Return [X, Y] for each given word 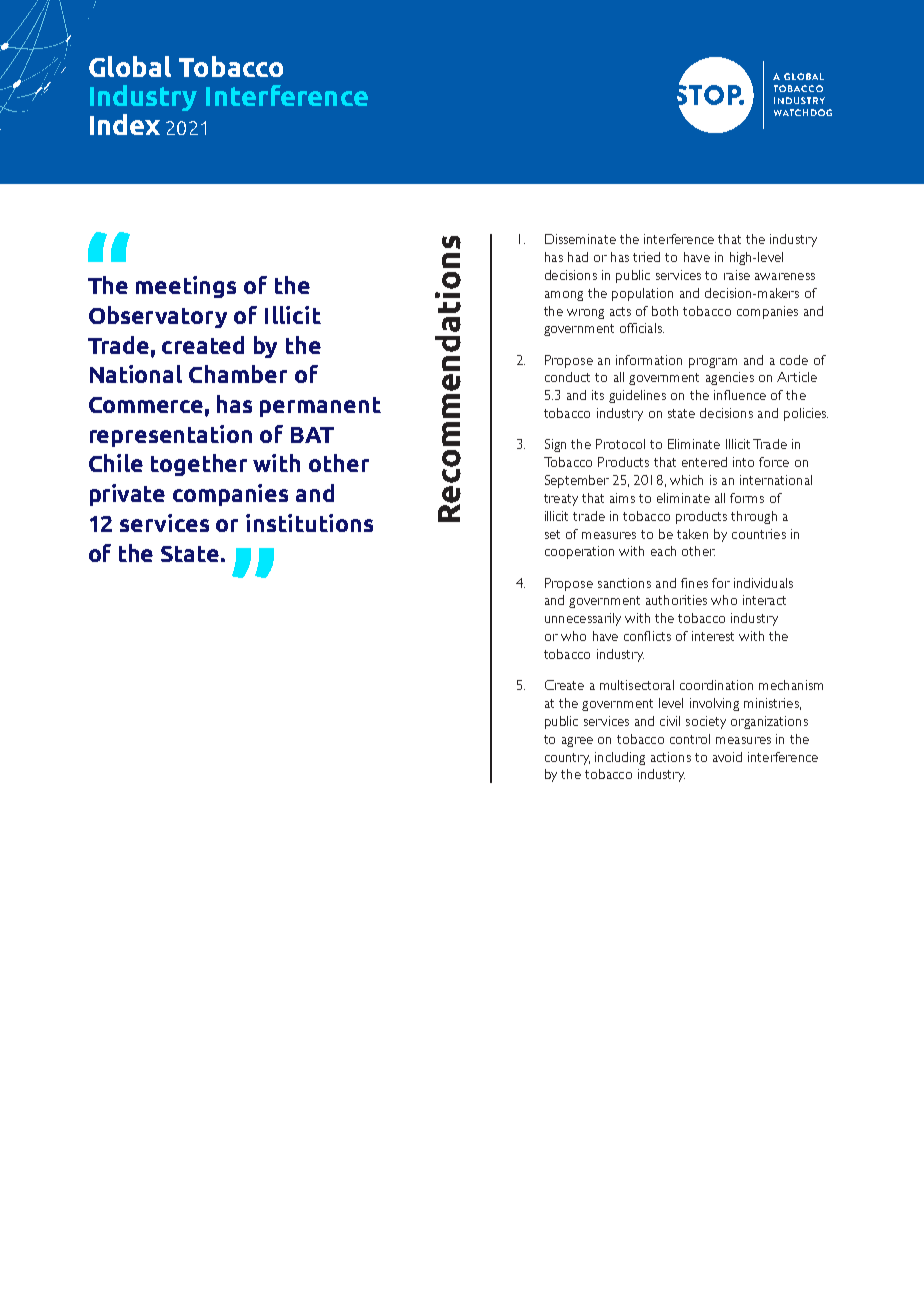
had [578, 257]
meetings [186, 287]
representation [171, 436]
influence [740, 395]
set [552, 534]
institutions [309, 523]
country [567, 759]
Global [130, 66]
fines [694, 583]
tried [646, 257]
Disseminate [580, 239]
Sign [555, 445]
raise [737, 275]
